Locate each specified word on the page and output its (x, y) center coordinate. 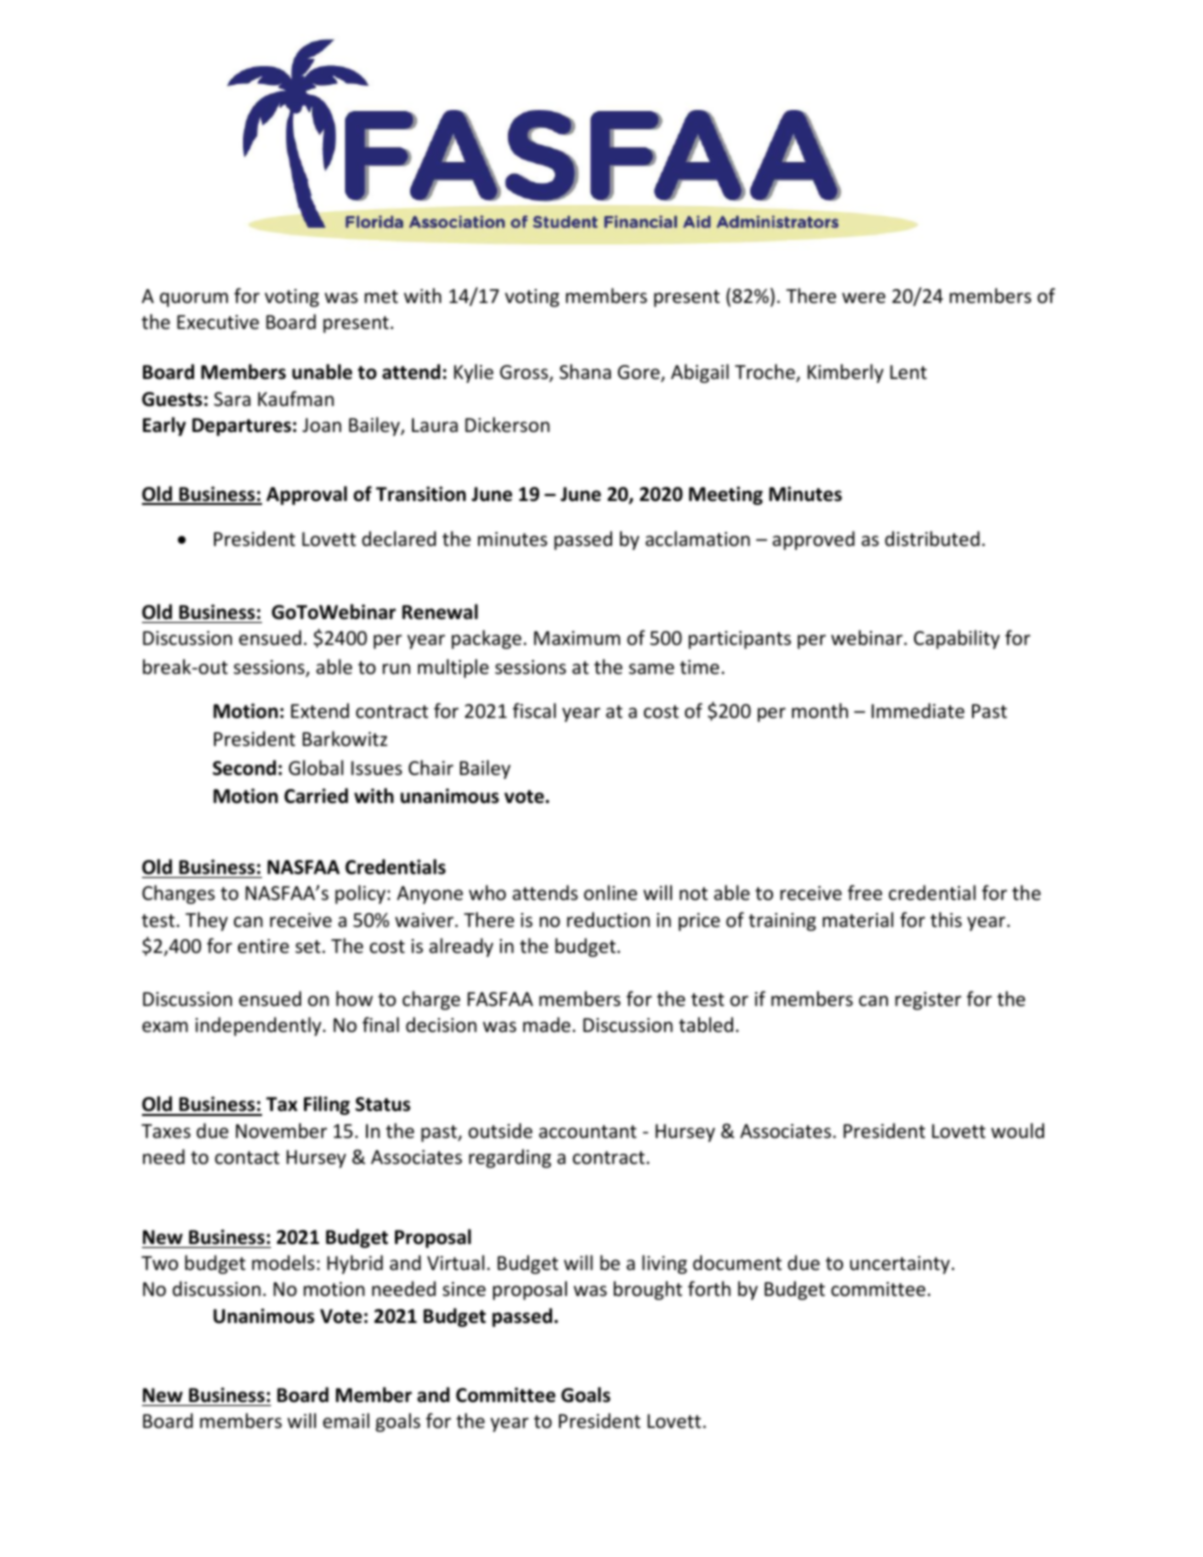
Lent (908, 372)
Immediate (918, 710)
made (547, 1024)
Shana (585, 371)
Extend (320, 710)
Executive (218, 322)
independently (259, 1026)
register (928, 1001)
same (651, 668)
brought (648, 1290)
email (346, 1420)
